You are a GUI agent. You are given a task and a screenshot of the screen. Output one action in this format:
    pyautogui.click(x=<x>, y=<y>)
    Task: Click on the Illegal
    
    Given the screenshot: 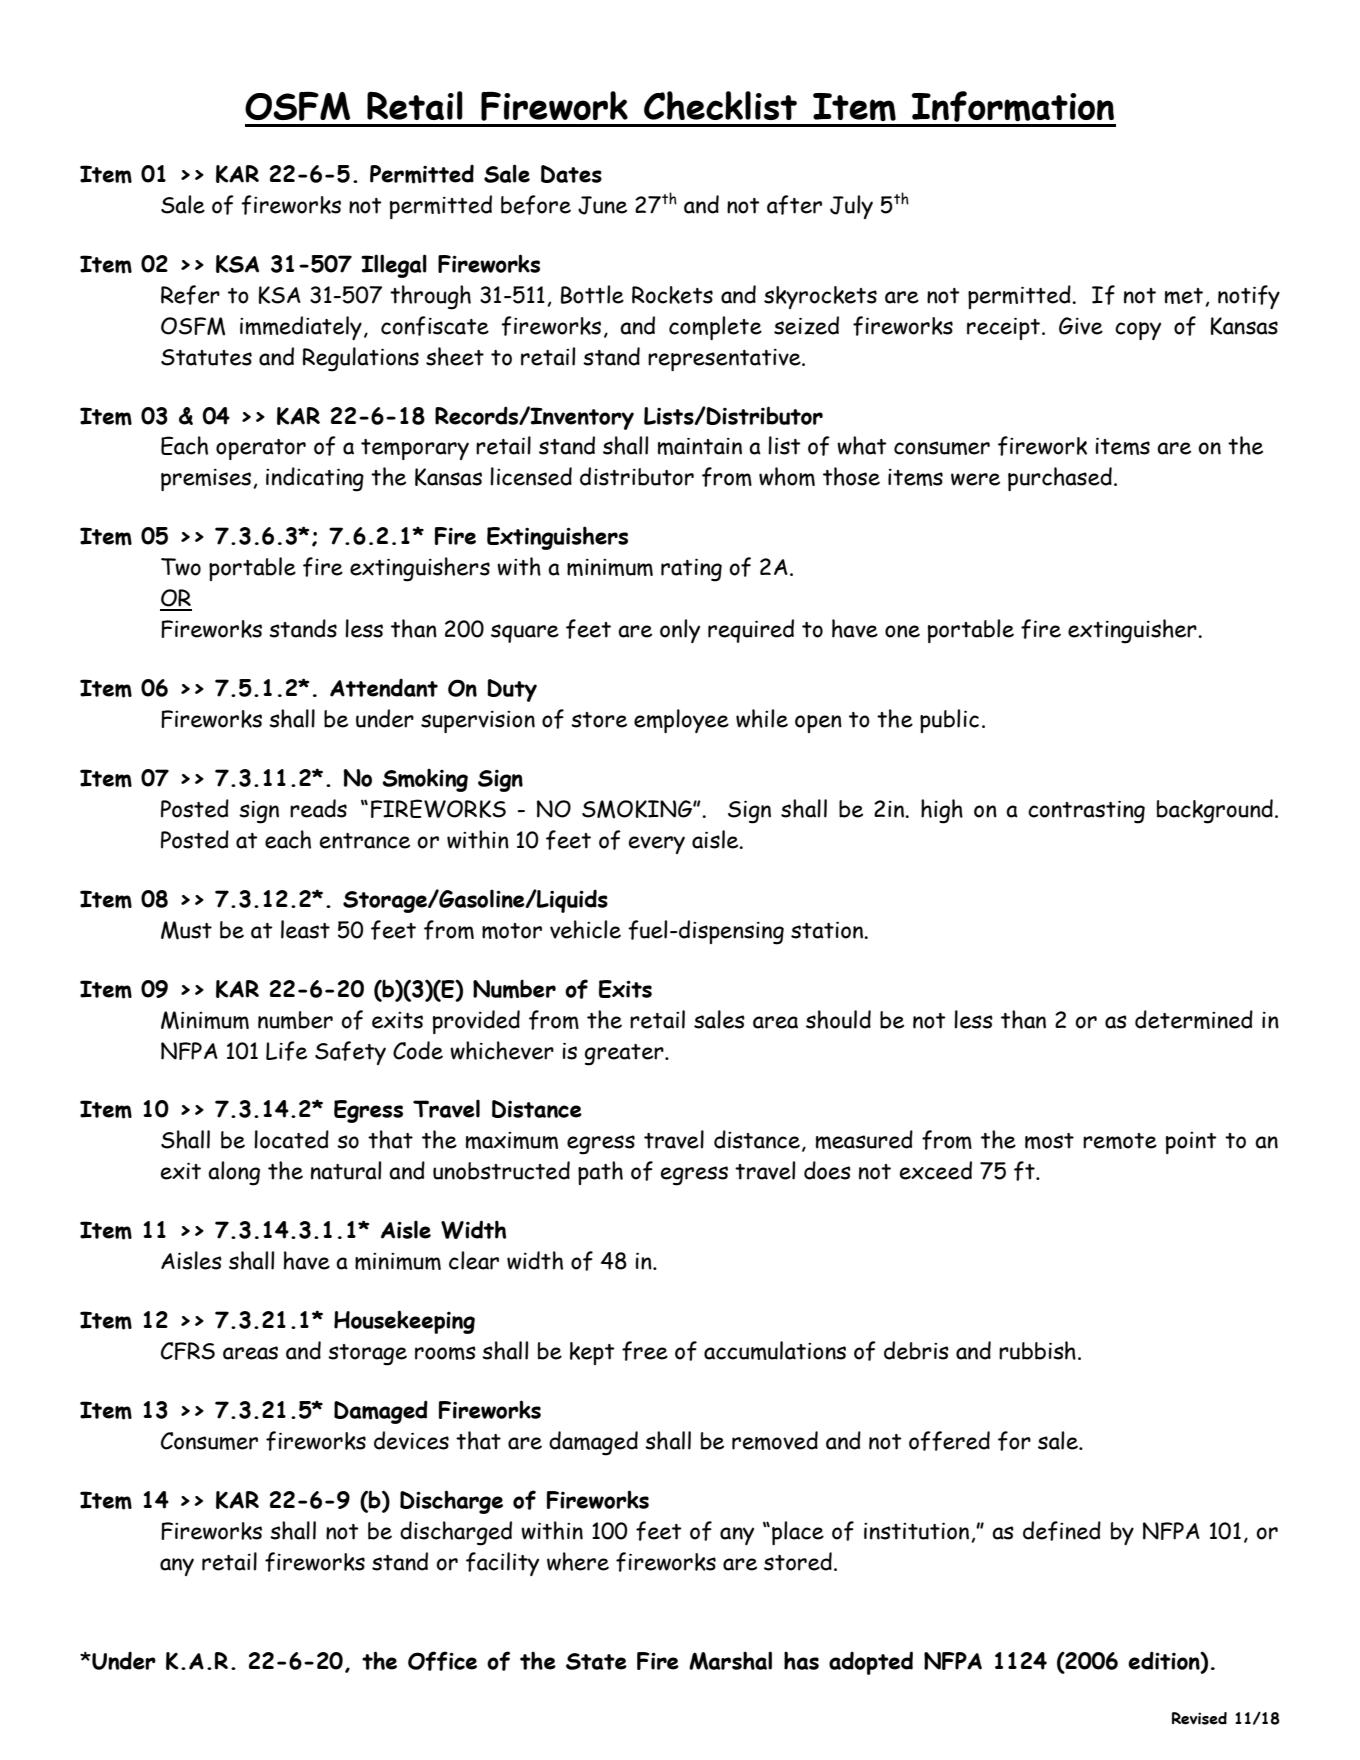 What is the action you would take?
    pyautogui.click(x=394, y=266)
